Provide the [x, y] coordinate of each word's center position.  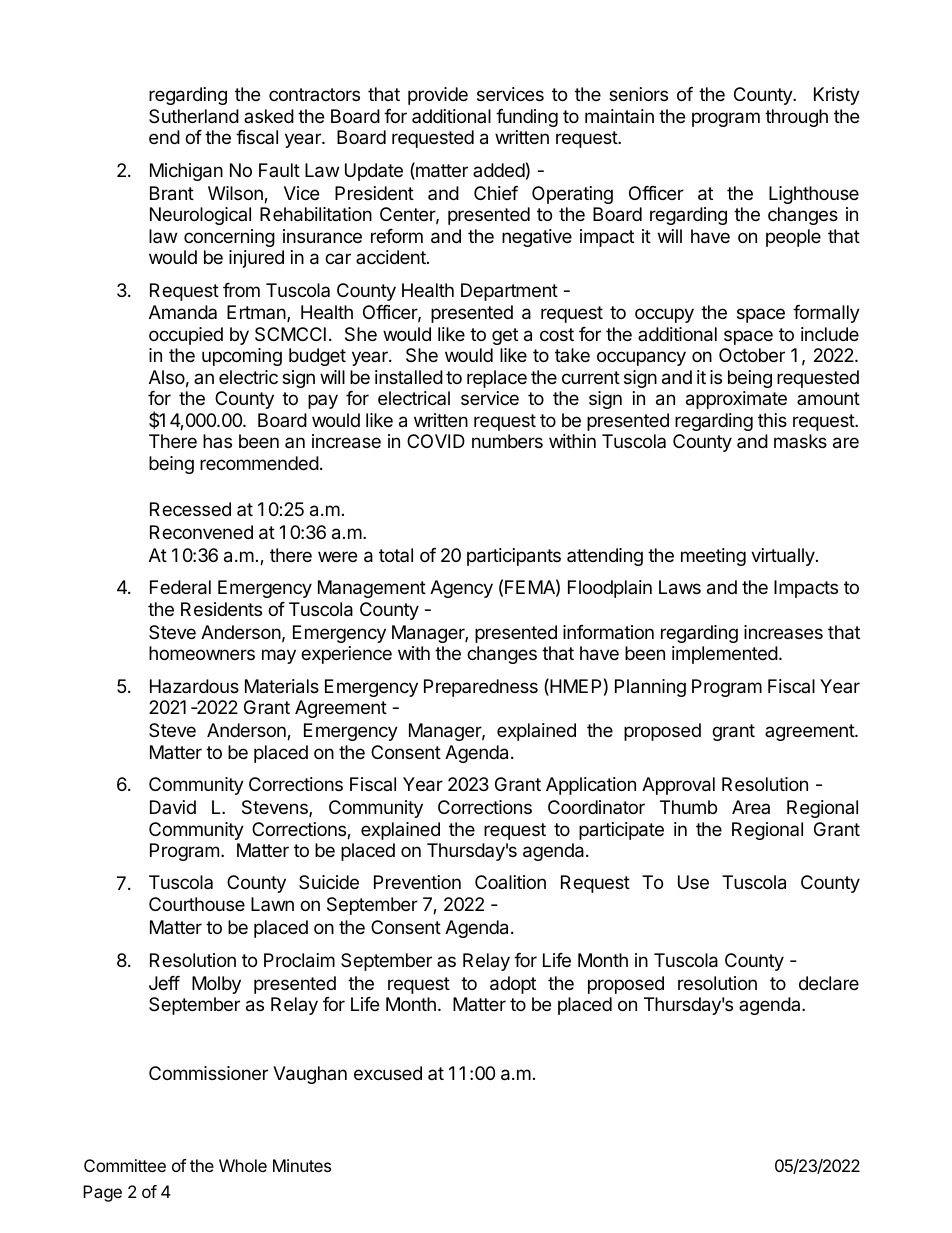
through [796, 118]
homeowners [202, 653]
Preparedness [481, 688]
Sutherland [194, 116]
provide [438, 96]
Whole [243, 1165]
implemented [725, 655]
